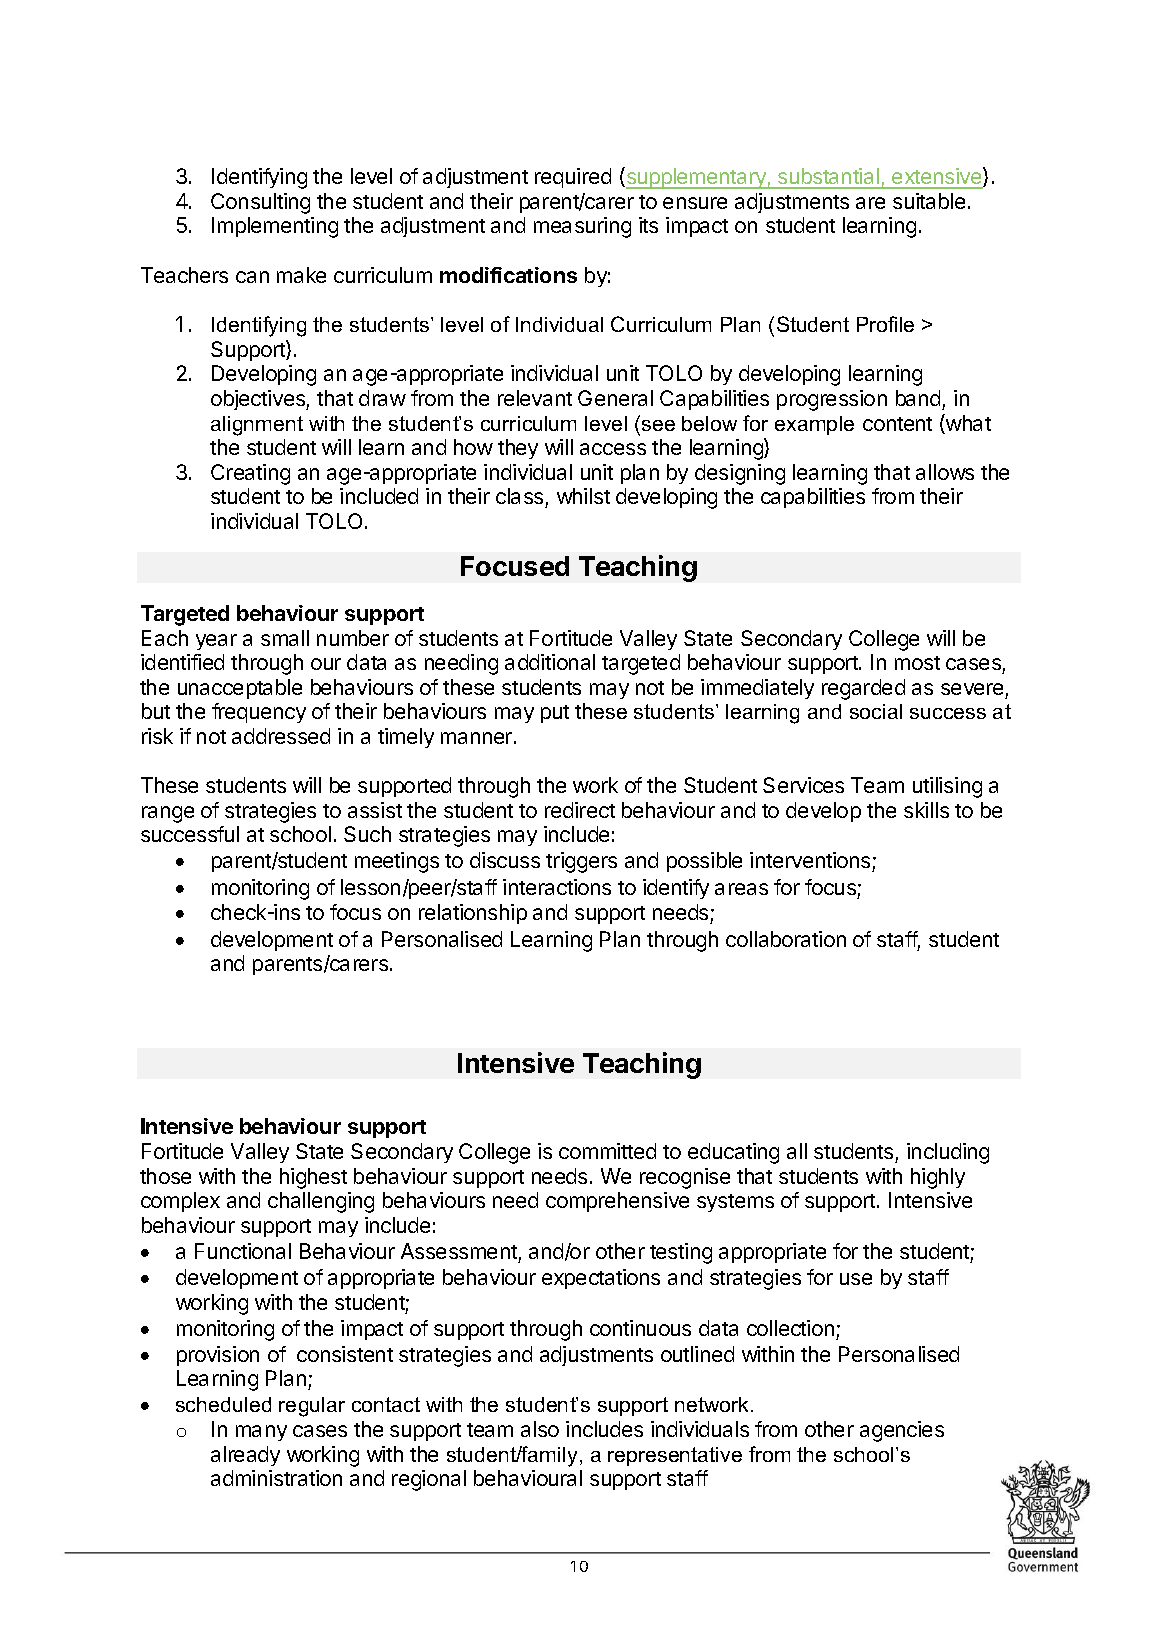 The width and height of the screenshot is (1158, 1638). Describe the element at coordinates (168, 814) in the screenshot. I see `range` at that location.
